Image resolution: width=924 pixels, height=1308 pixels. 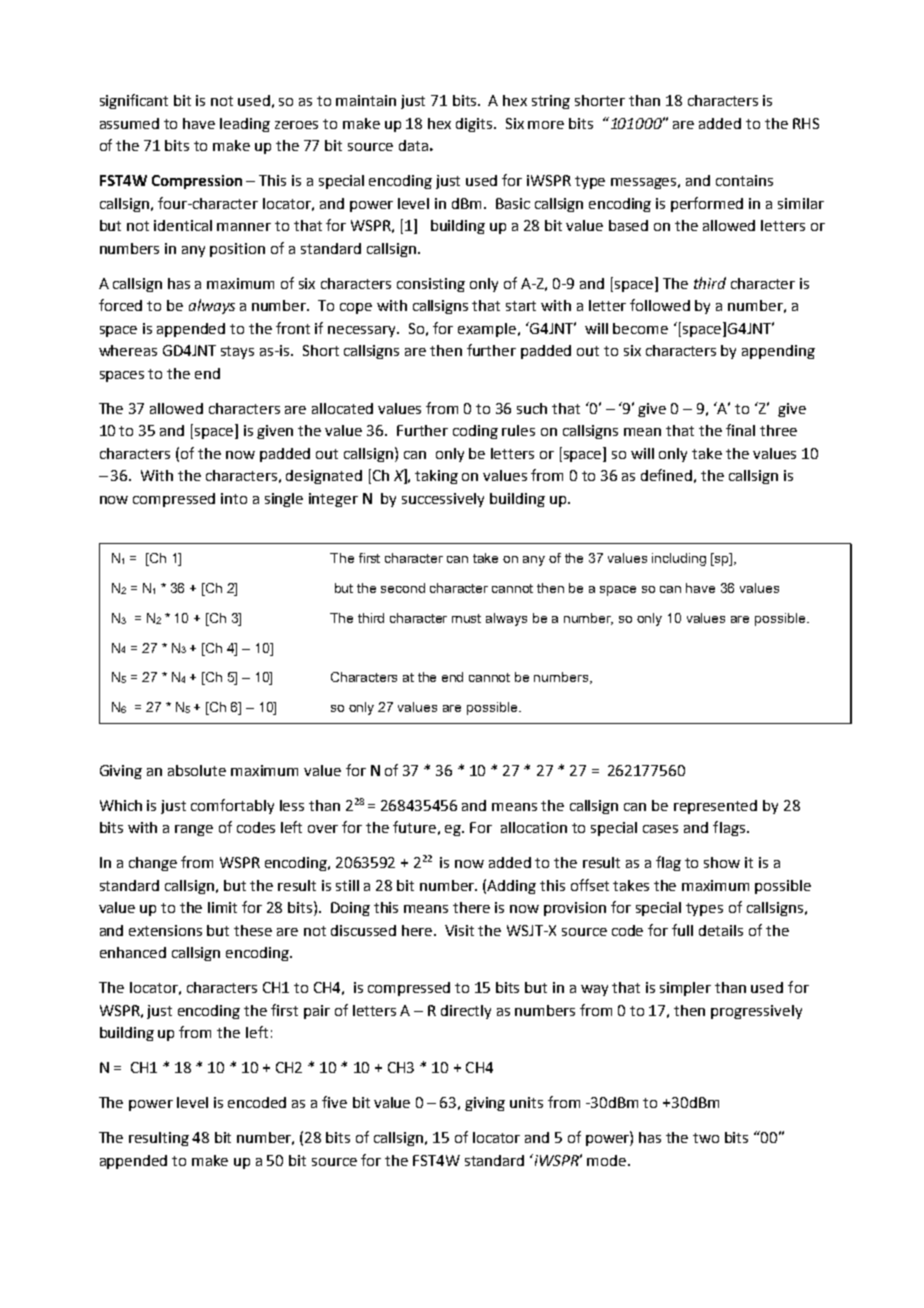 I want to click on contains, so click(x=744, y=180).
